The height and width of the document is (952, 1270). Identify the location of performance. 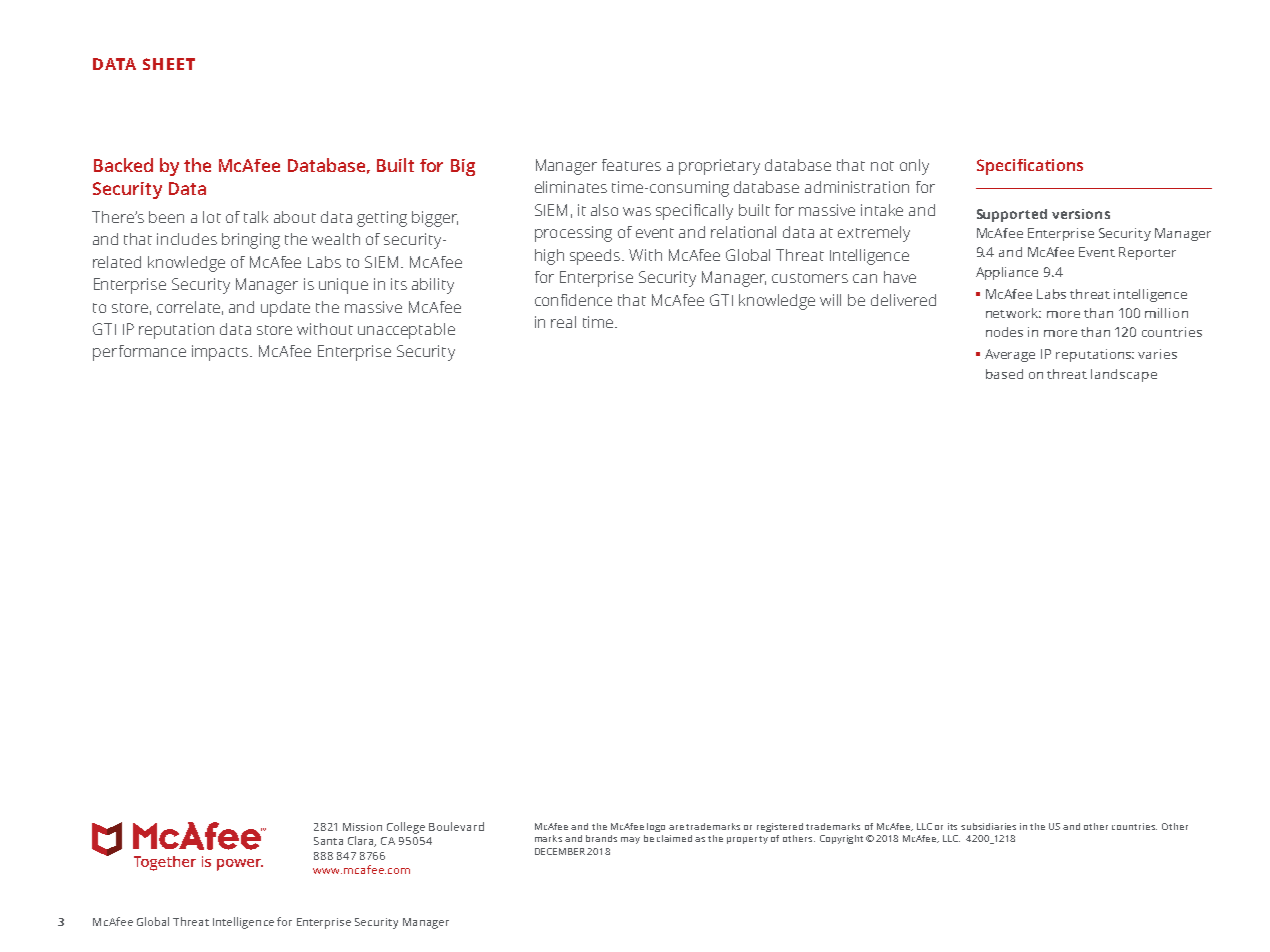
(139, 353).
